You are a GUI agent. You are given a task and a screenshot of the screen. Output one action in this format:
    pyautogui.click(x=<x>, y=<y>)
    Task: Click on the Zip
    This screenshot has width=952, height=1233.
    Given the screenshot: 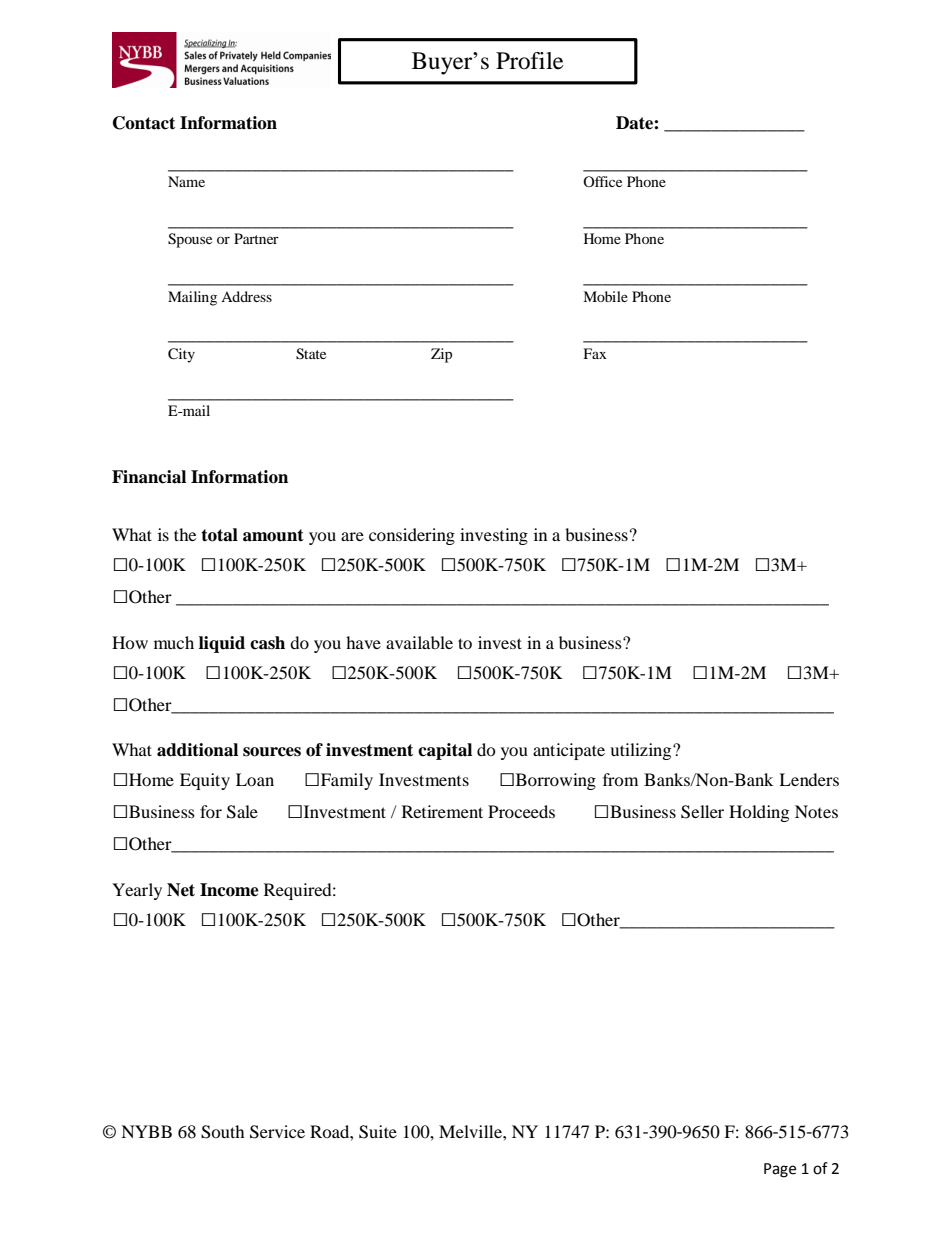 What is the action you would take?
    pyautogui.click(x=441, y=355)
